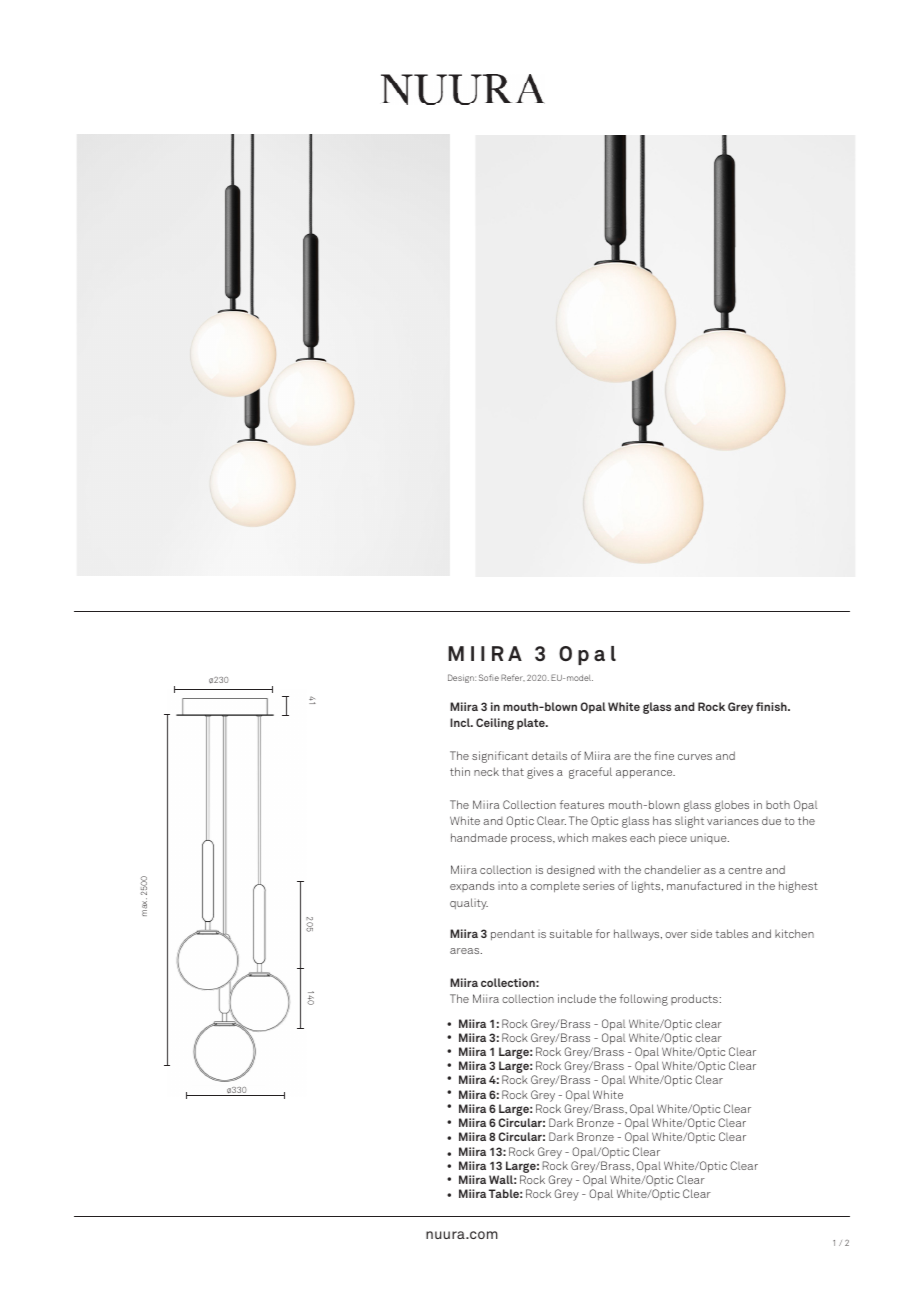 This screenshot has height=1290, width=924. Describe the element at coordinates (513, 677) in the screenshot. I see `Refer` at that location.
